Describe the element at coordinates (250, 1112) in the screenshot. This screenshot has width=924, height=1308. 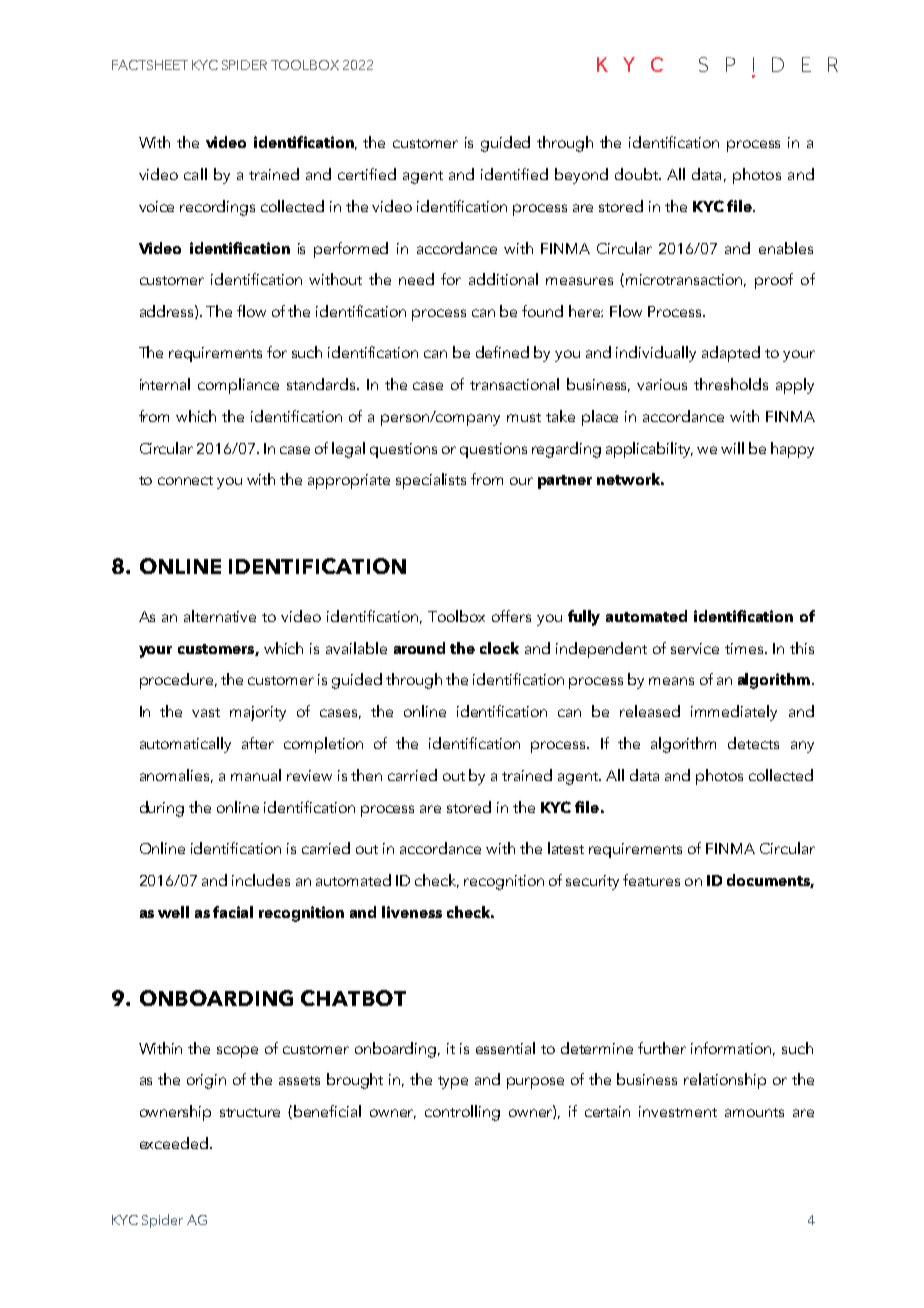
I see `structure` at that location.
